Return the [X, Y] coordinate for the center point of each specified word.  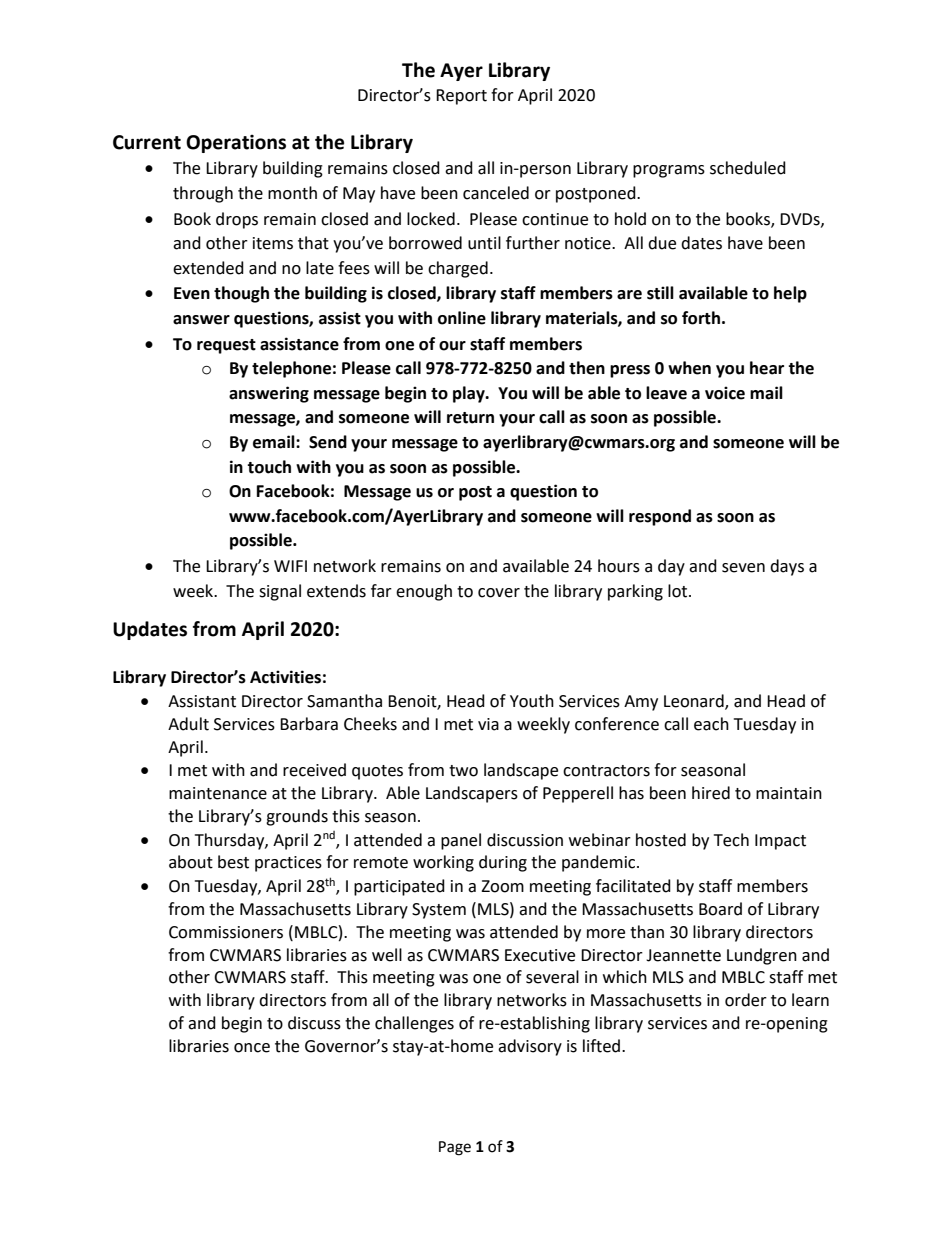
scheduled [748, 168]
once [252, 1048]
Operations [236, 144]
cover [499, 593]
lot [679, 591]
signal [280, 592]
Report [461, 97]
